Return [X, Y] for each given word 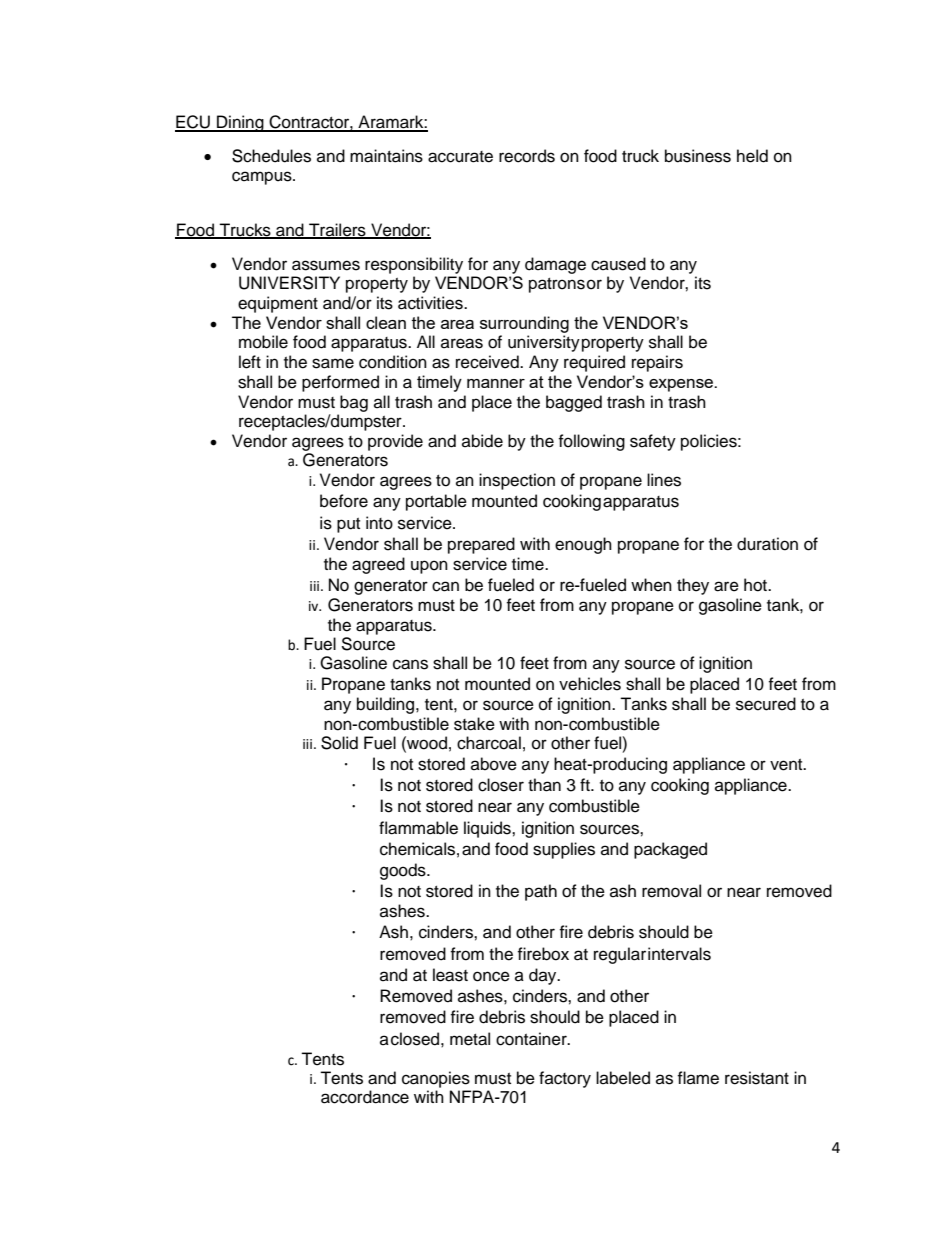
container [532, 1039]
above [494, 764]
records [527, 156]
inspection [517, 481]
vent [787, 765]
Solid [339, 743]
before [344, 501]
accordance [365, 1097]
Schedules [271, 156]
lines [664, 480]
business [698, 156]
